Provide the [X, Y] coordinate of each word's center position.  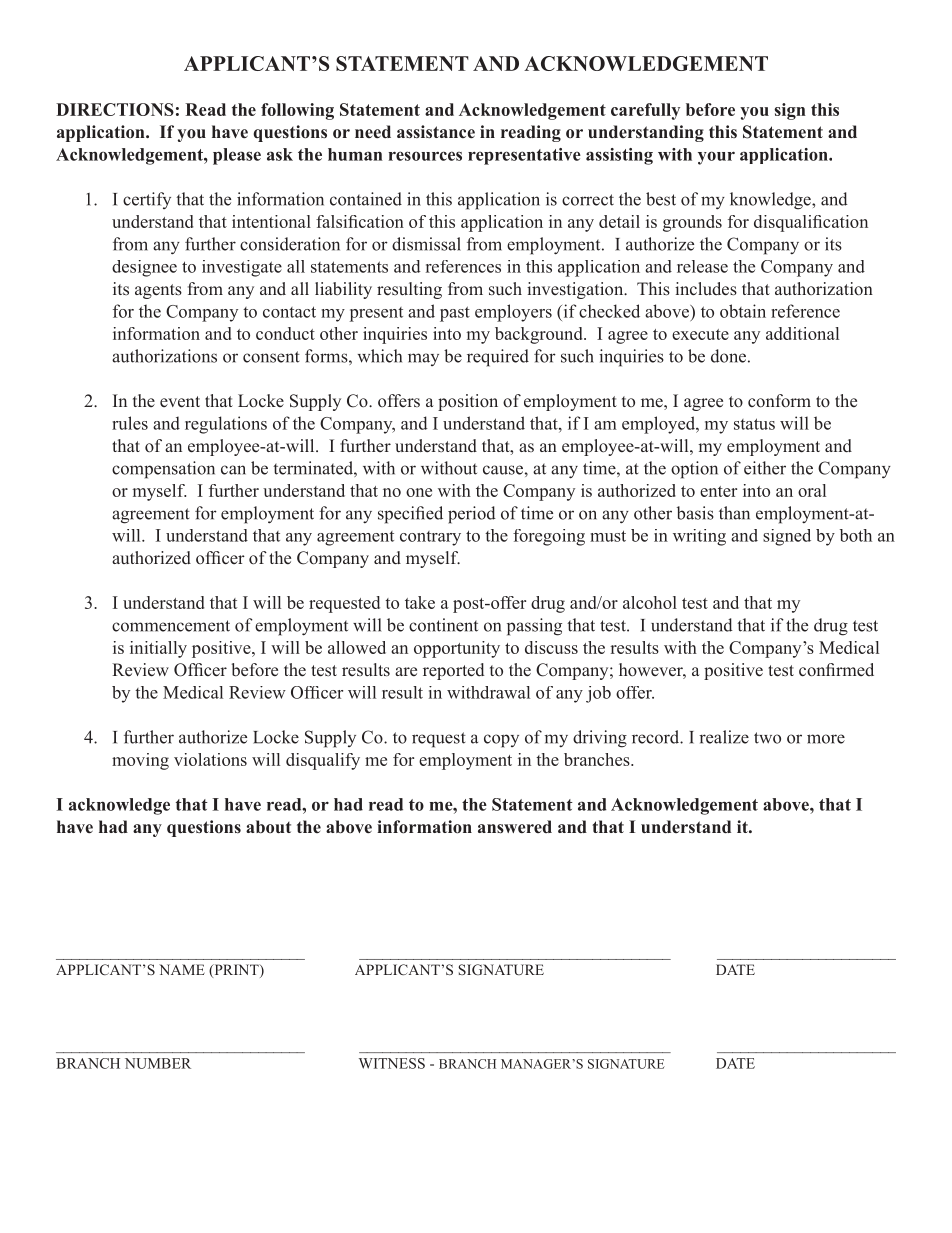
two [767, 738]
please [237, 156]
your [716, 158]
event [180, 402]
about [268, 826]
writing [699, 537]
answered [515, 827]
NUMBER [158, 1063]
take [420, 602]
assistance [436, 132]
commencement [171, 626]
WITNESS [392, 1063]
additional [802, 333]
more [826, 739]
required [498, 358]
